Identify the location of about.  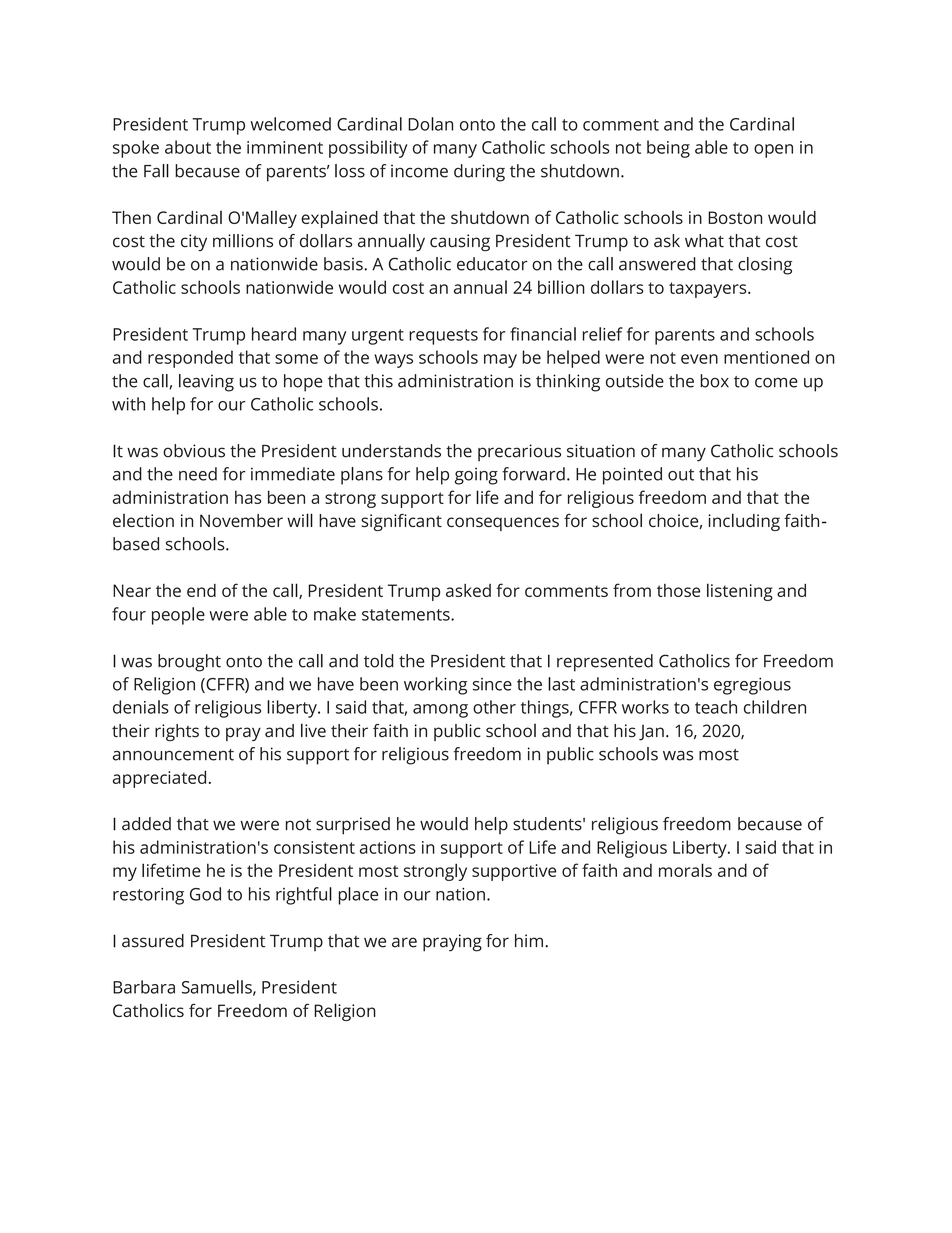
(188, 147).
